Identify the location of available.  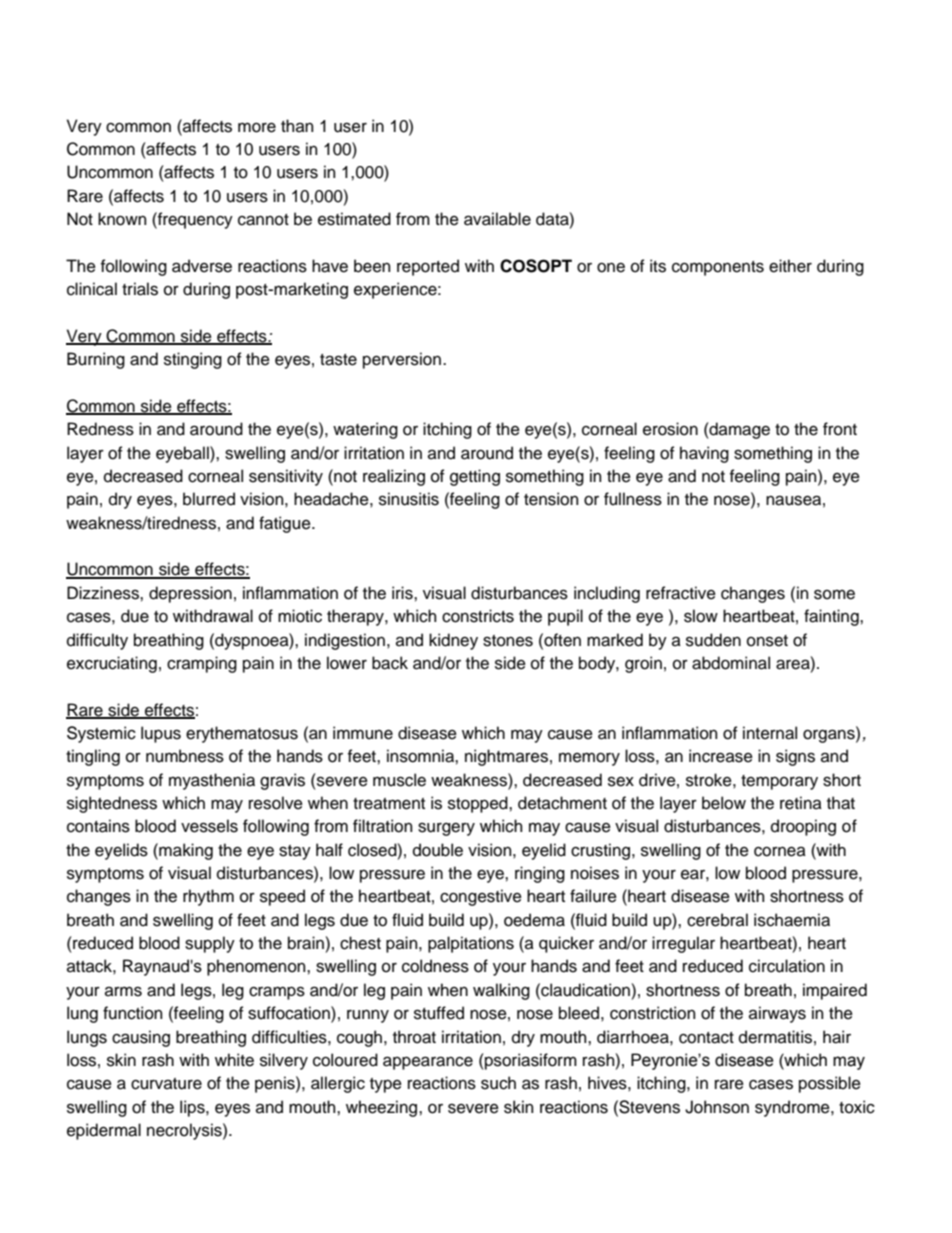
(497, 219).
